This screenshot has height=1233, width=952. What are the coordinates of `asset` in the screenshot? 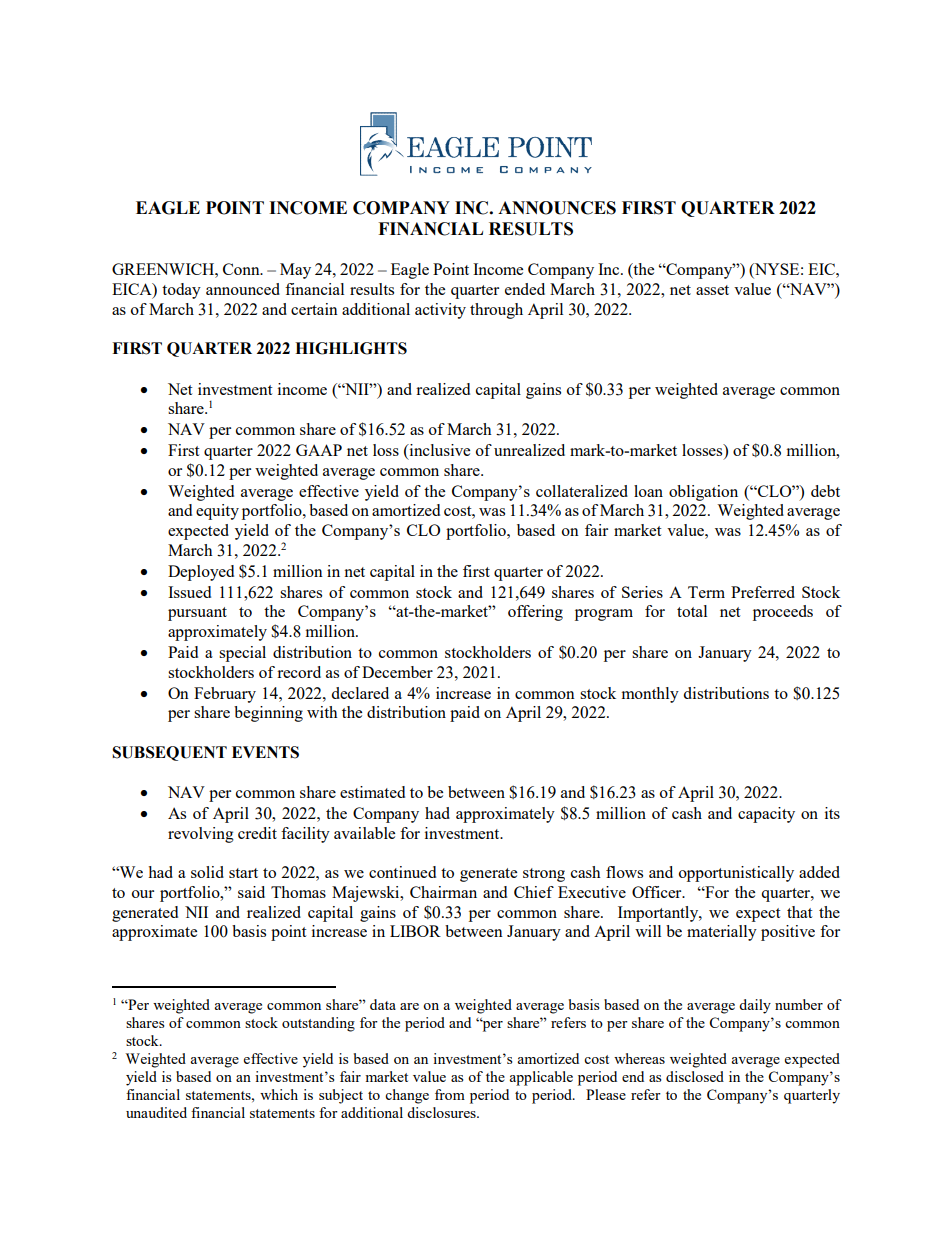 It's located at (712, 290).
